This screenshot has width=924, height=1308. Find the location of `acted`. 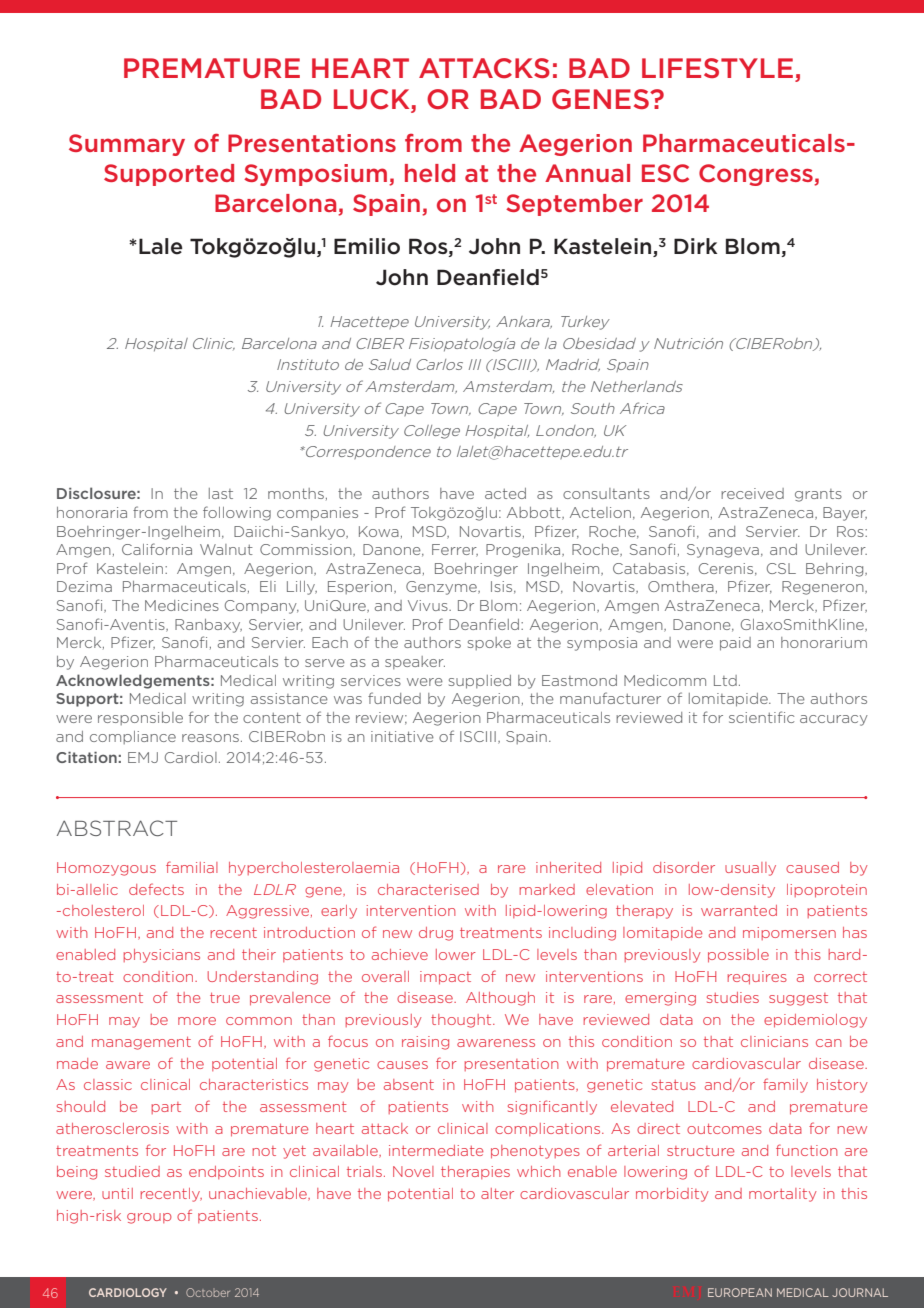

acted is located at coordinates (505, 493).
